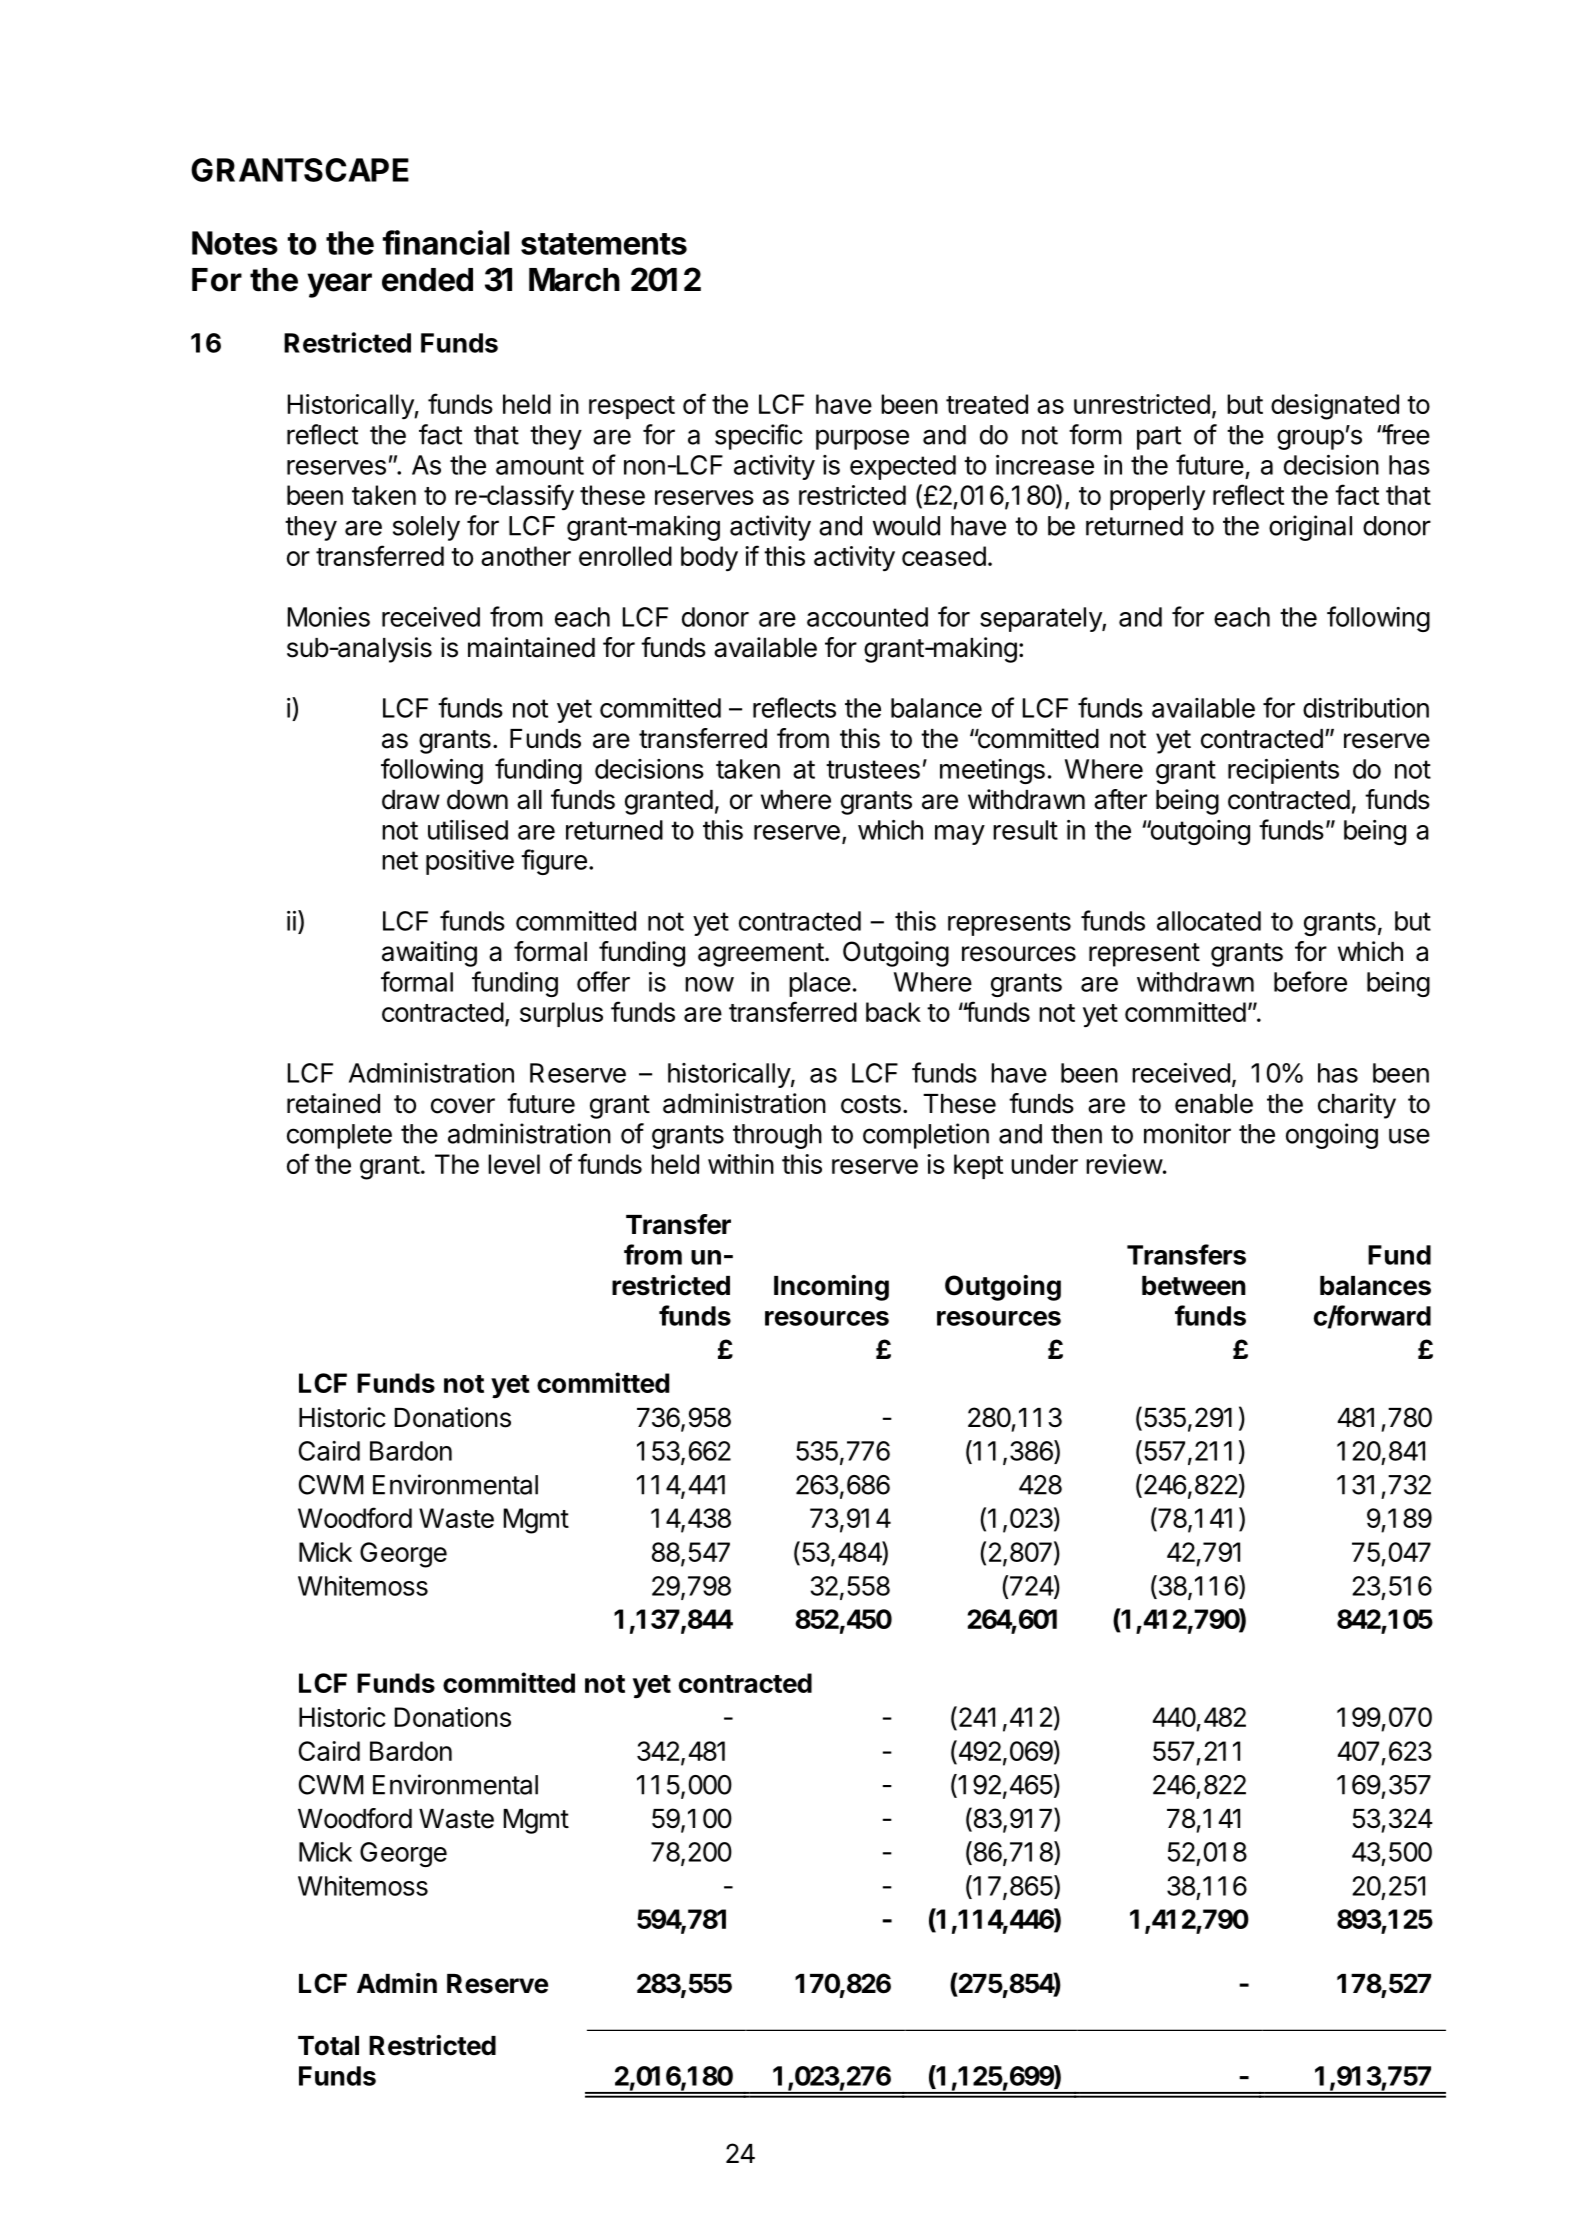 The width and height of the image is (1573, 2226). Describe the element at coordinates (1209, 921) in the image. I see `allocated` at that location.
